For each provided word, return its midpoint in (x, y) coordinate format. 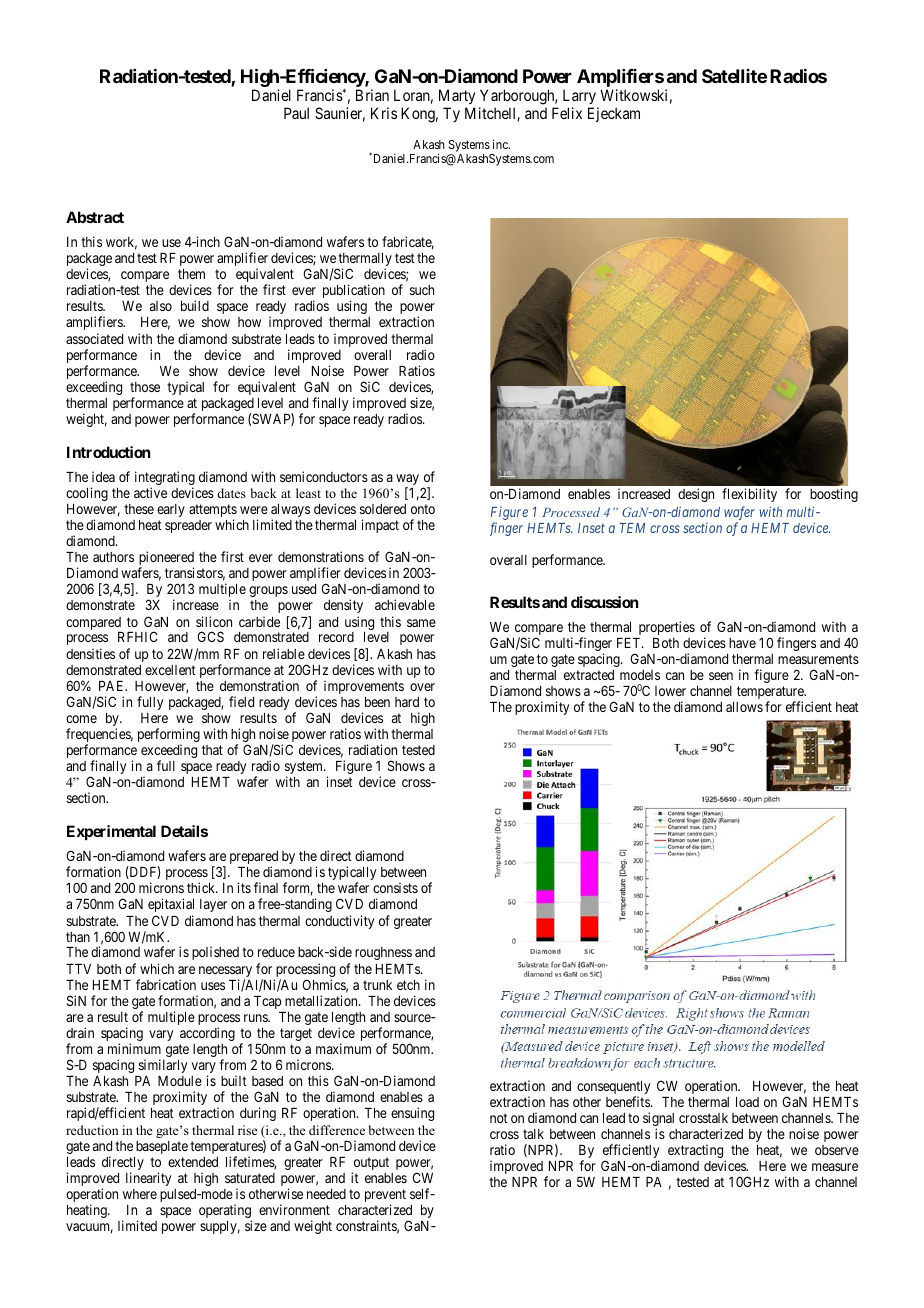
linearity (148, 1179)
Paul (296, 113)
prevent (385, 1197)
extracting (697, 1152)
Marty (457, 98)
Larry (581, 98)
